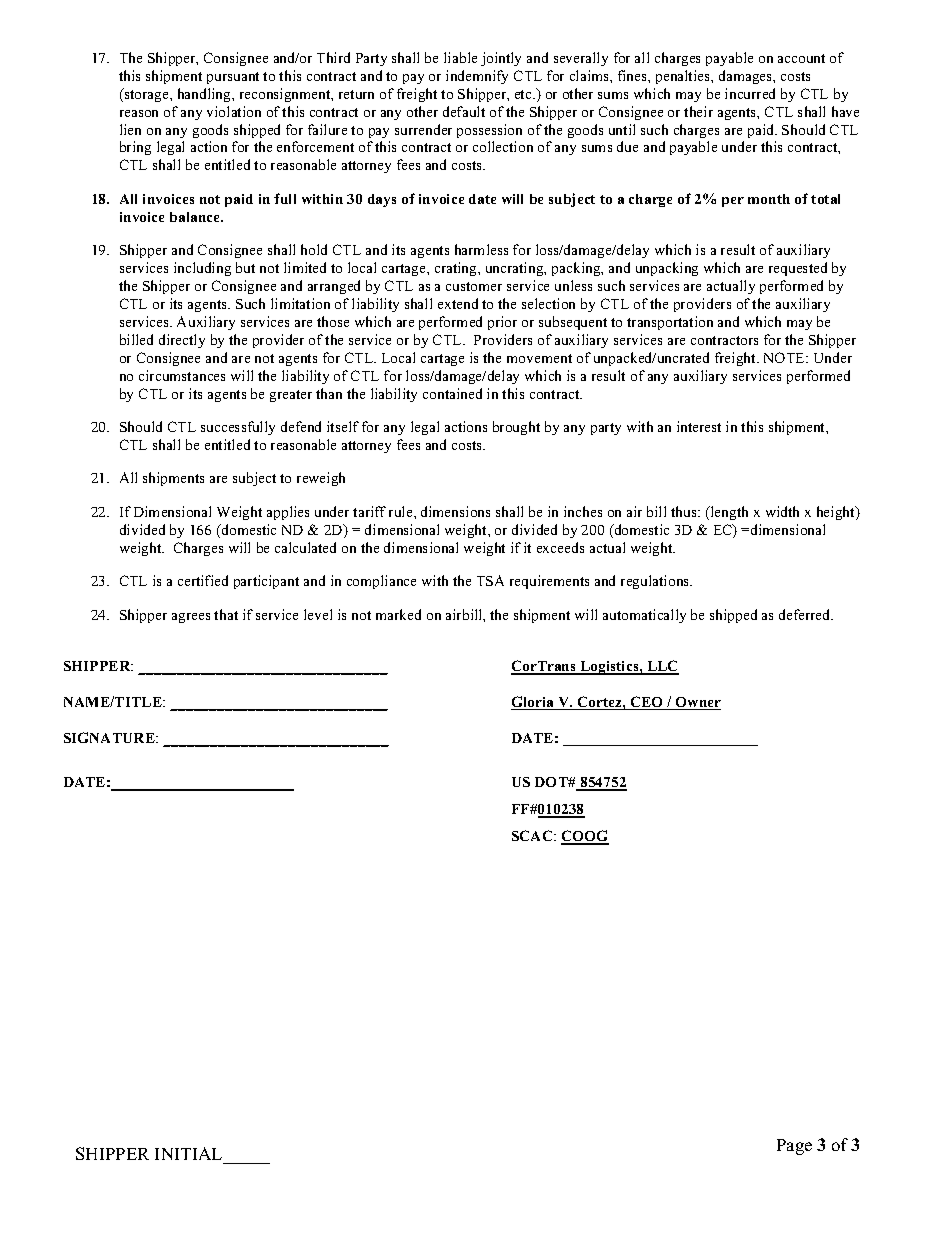  Describe the element at coordinates (533, 703) in the screenshot. I see `Gloria` at that location.
